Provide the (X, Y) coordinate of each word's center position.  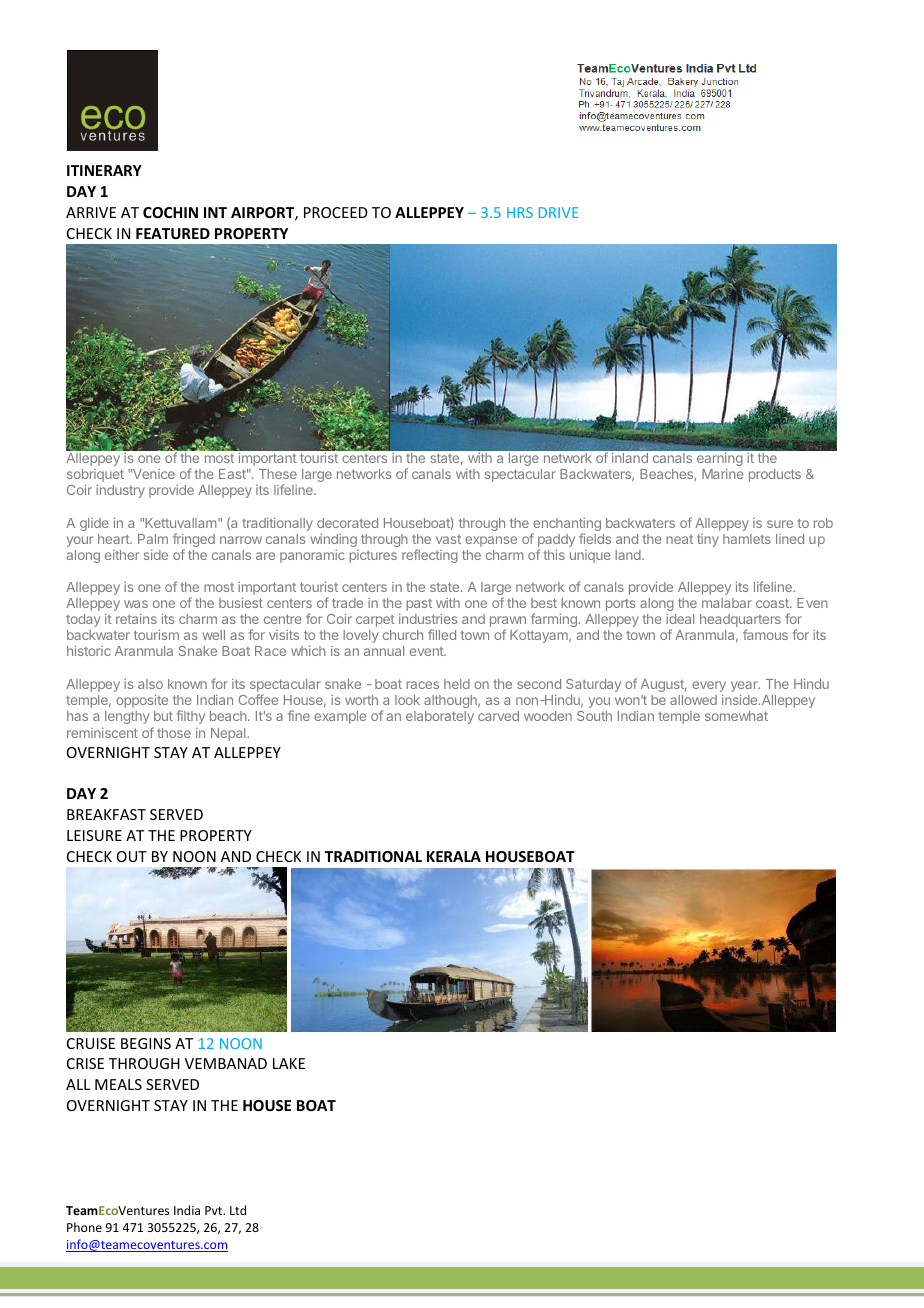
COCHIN (170, 212)
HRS (520, 212)
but (163, 716)
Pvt (215, 1210)
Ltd (238, 1210)
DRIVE (559, 212)
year (745, 688)
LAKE (289, 1063)
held (457, 684)
